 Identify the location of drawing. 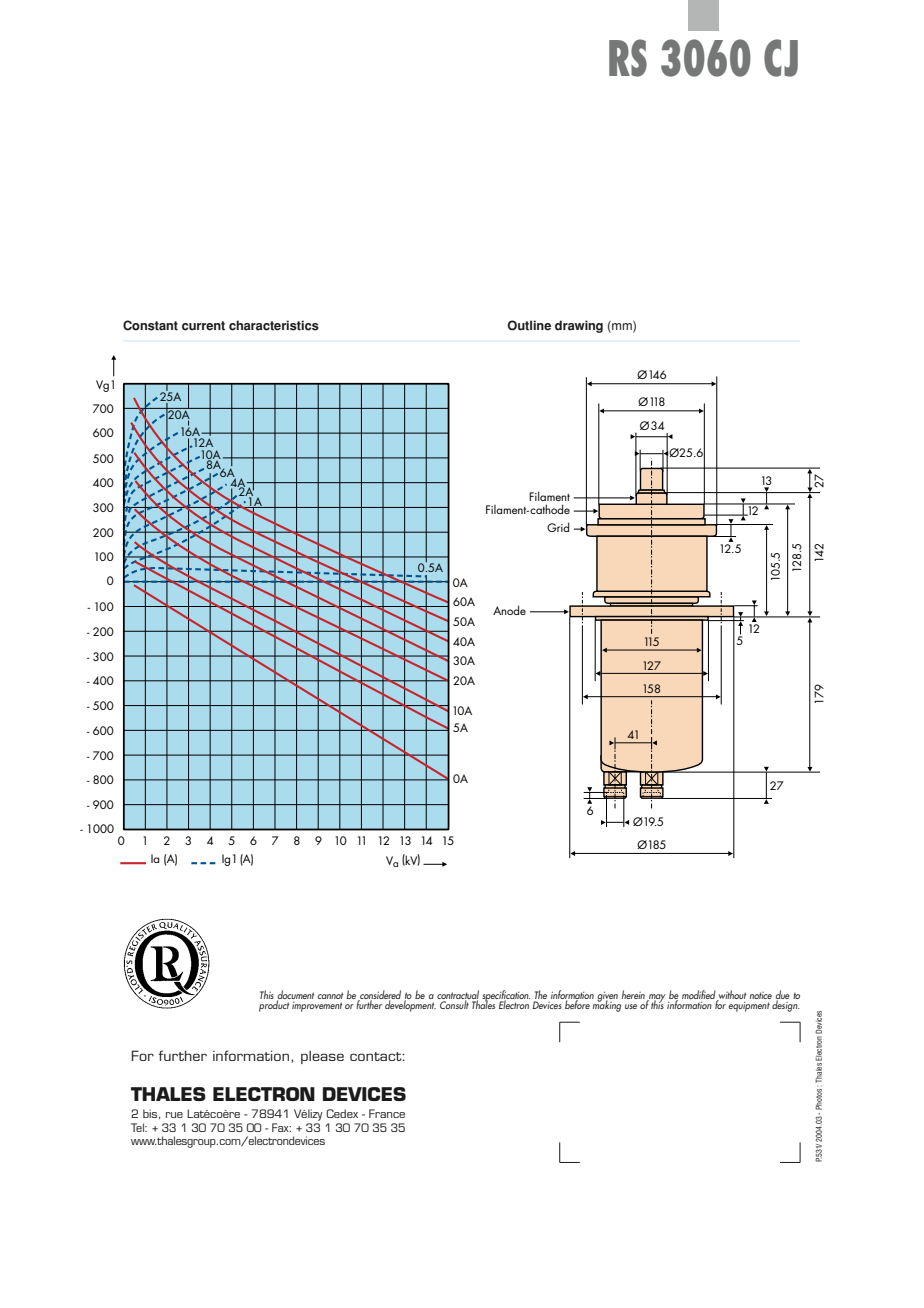
(579, 326).
